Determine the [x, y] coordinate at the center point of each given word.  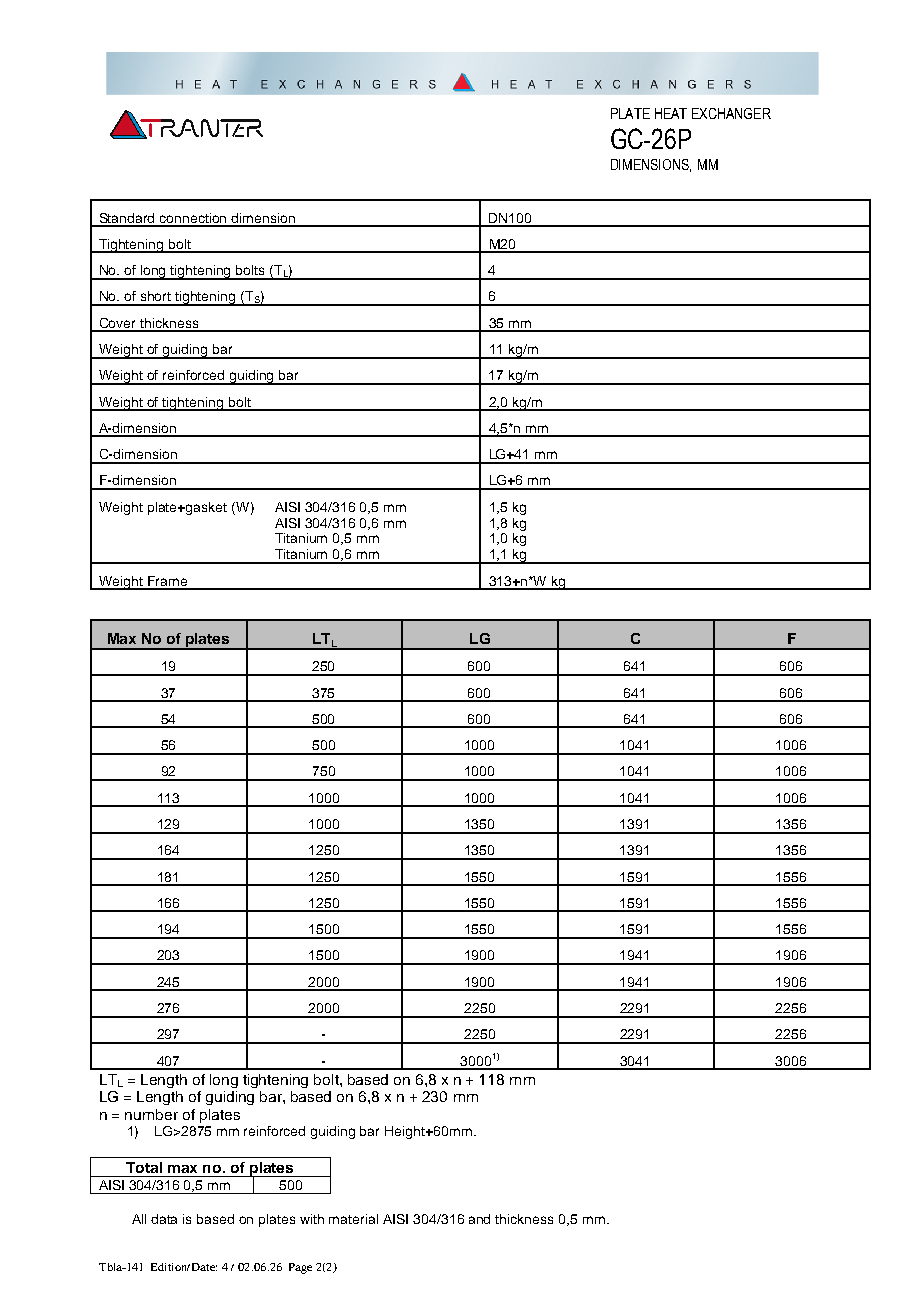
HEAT [671, 113]
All [139, 1219]
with [312, 1219]
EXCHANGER [731, 113]
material [353, 1219]
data [164, 1219]
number [151, 1114]
